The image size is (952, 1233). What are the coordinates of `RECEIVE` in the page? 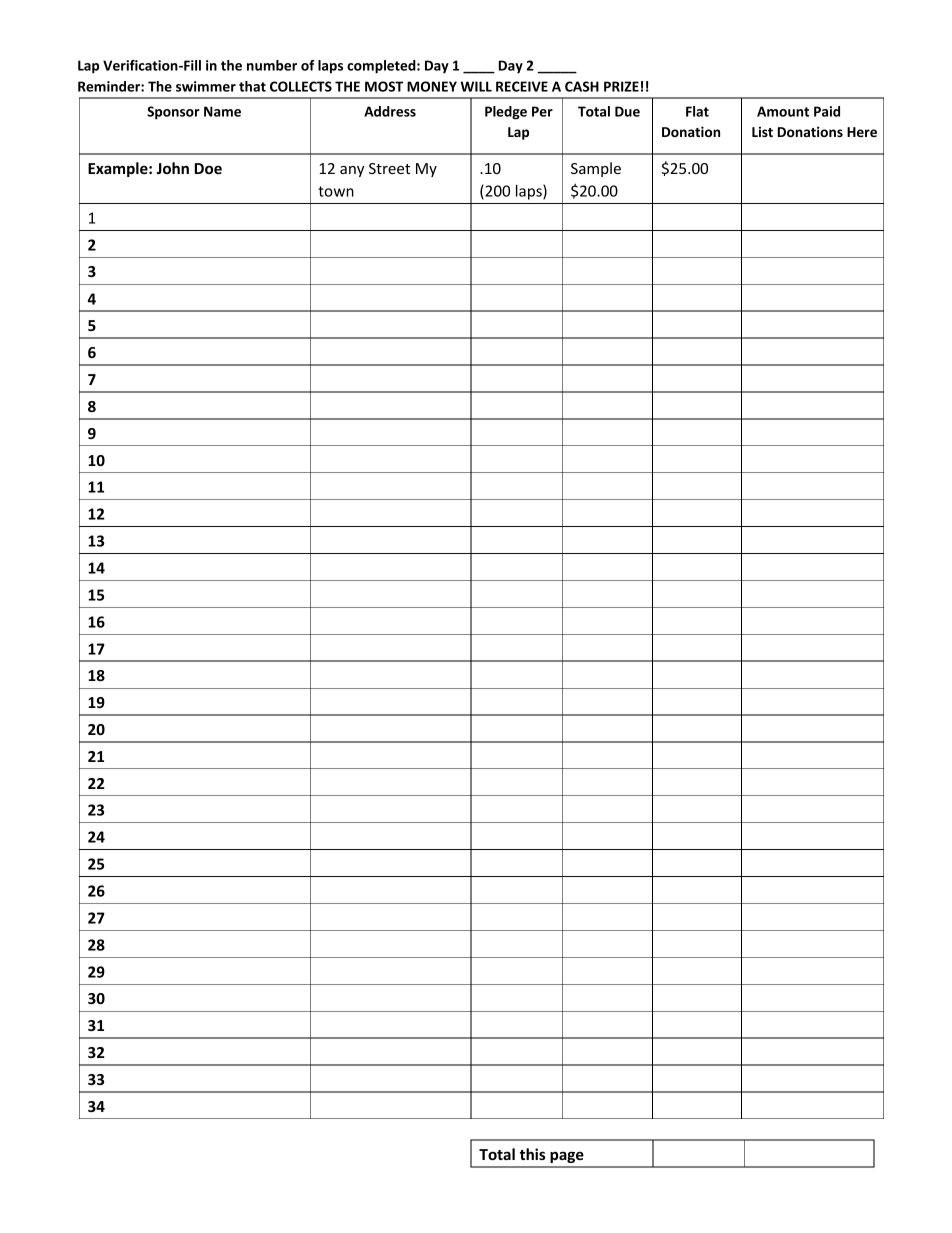 It's located at (522, 86).
